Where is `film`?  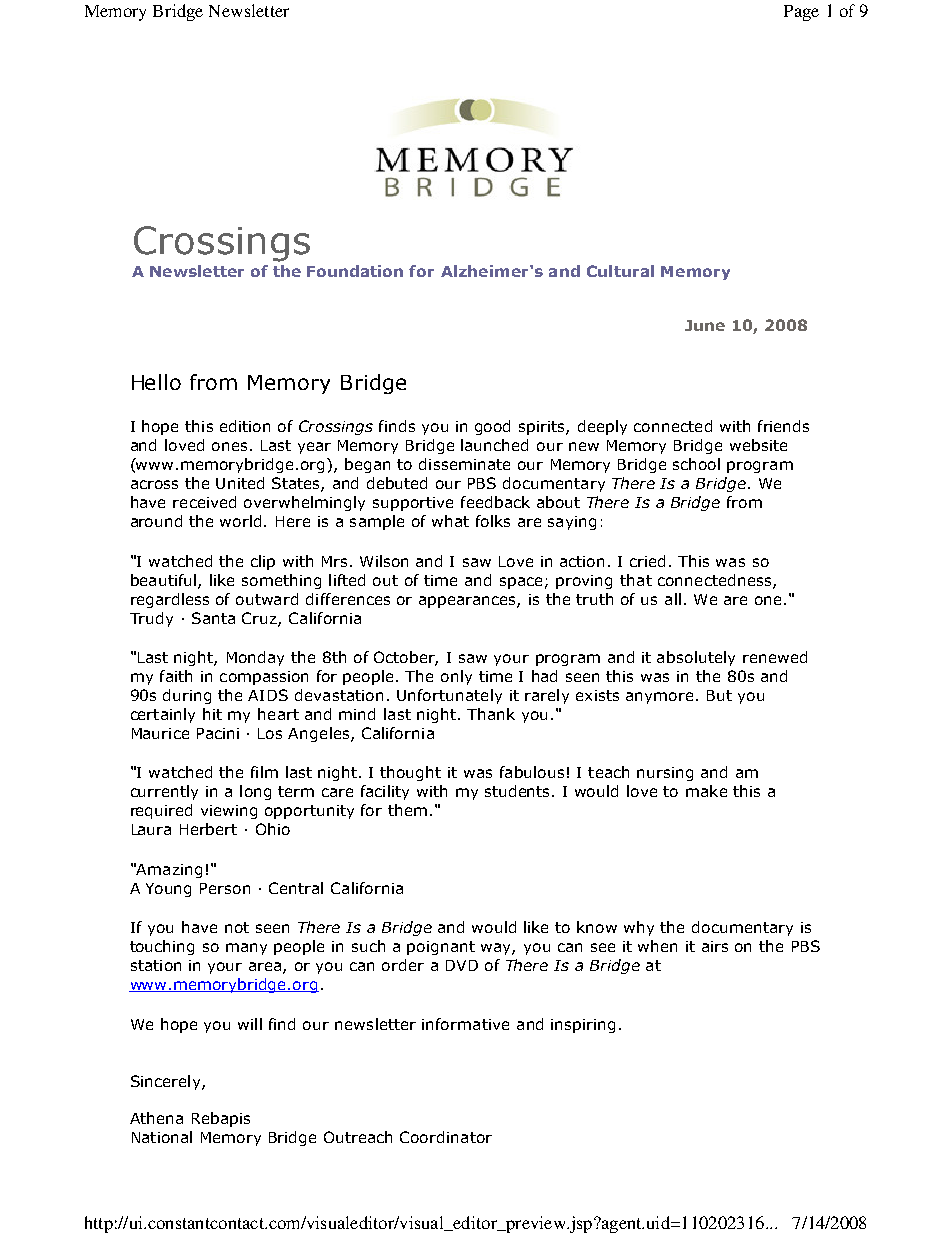
film is located at coordinates (264, 772).
